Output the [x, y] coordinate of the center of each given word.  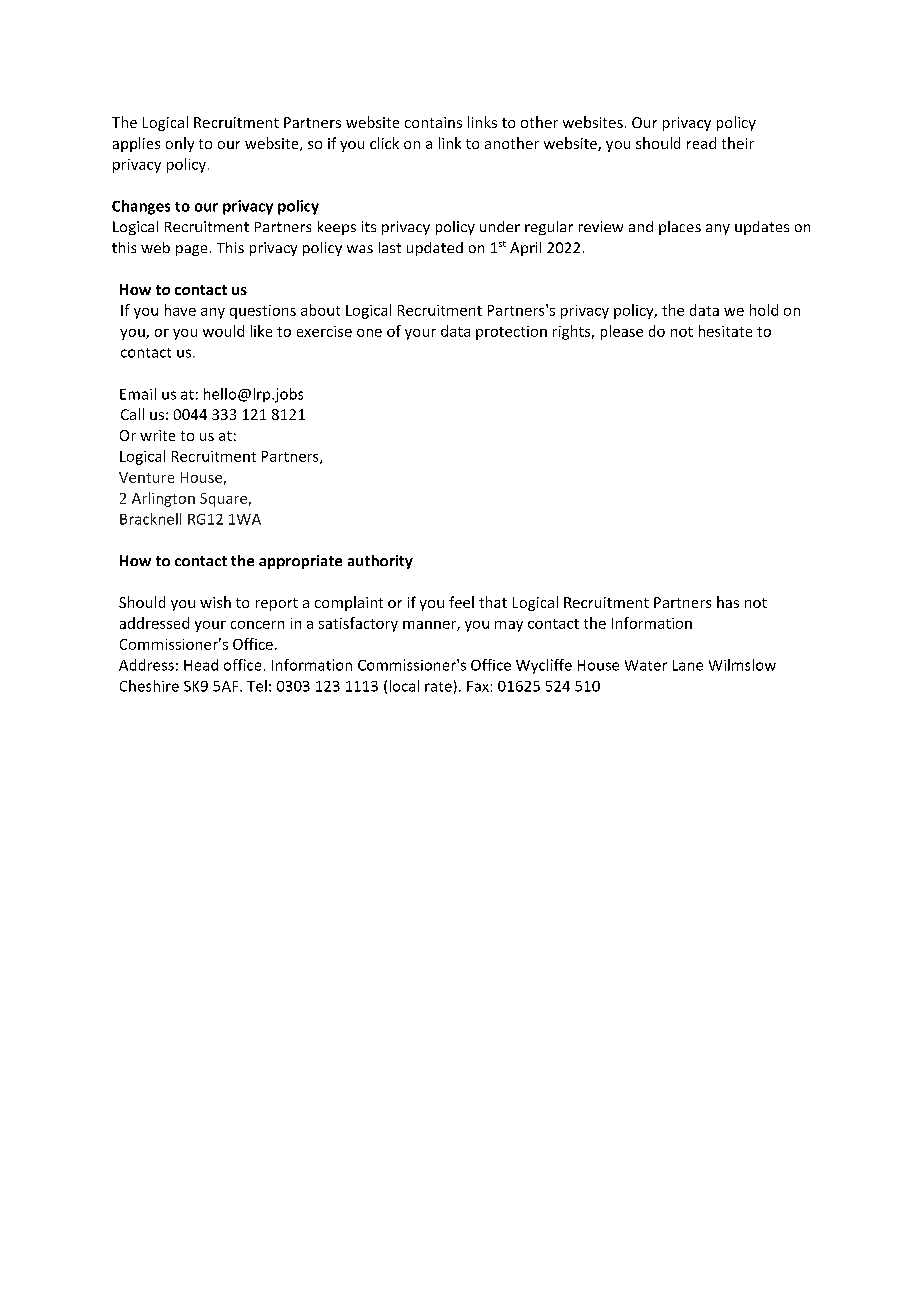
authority [380, 562]
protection [511, 333]
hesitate [725, 331]
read [701, 143]
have [180, 310]
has [728, 602]
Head [201, 665]
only [180, 144]
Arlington [163, 499]
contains [433, 122]
